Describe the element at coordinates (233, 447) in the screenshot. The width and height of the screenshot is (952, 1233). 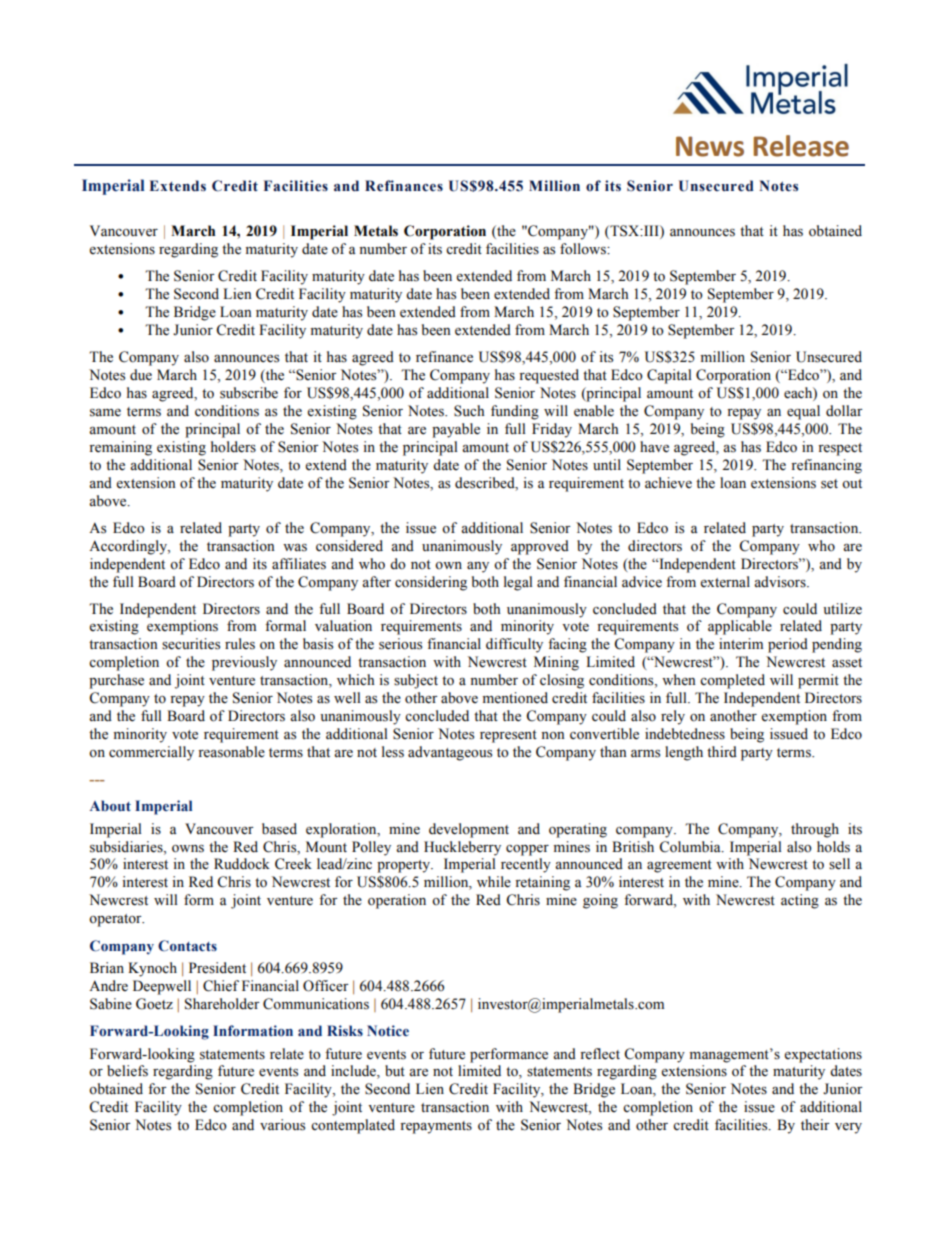
I see `holders` at that location.
